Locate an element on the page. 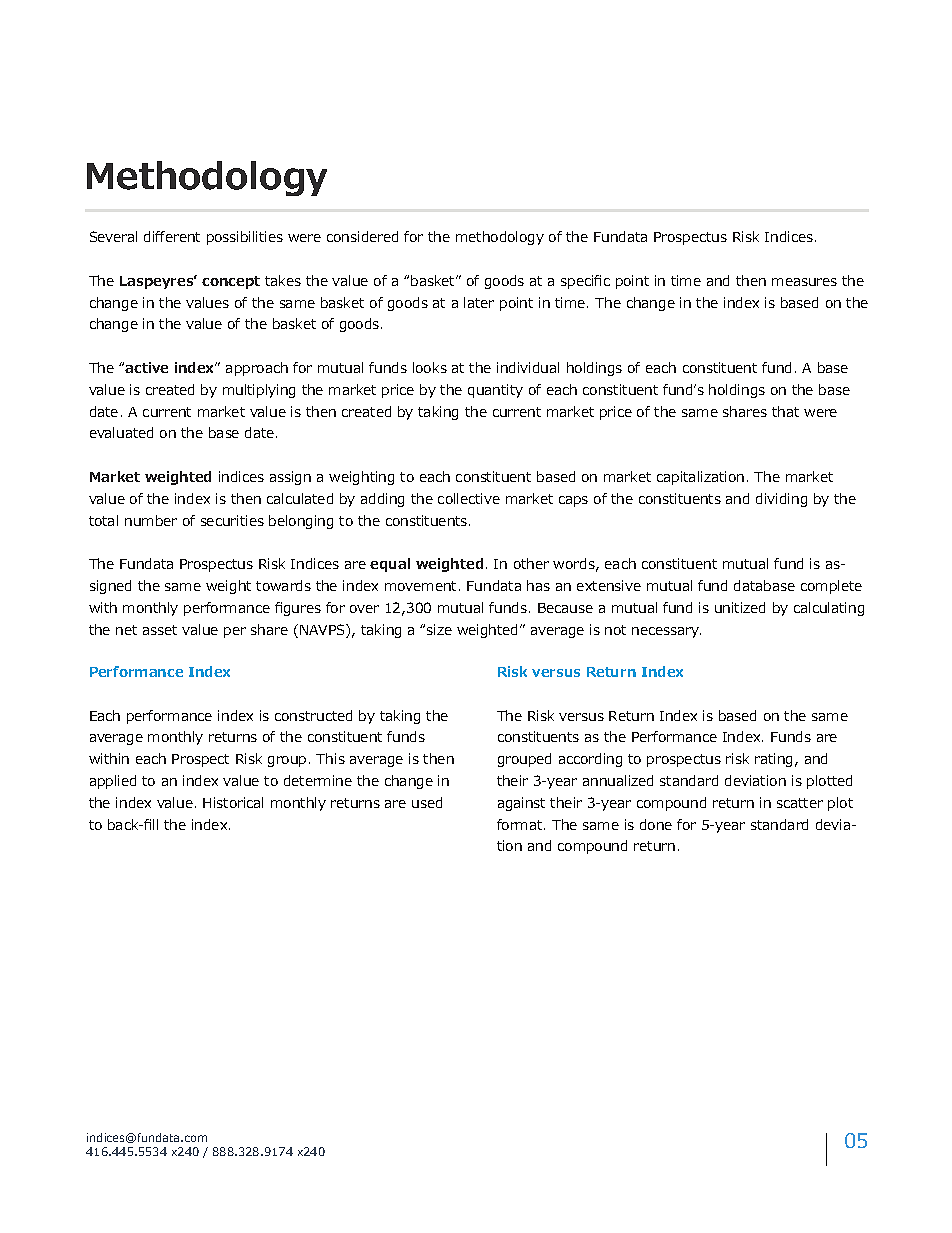 The image size is (952, 1233). asset is located at coordinates (160, 630).
